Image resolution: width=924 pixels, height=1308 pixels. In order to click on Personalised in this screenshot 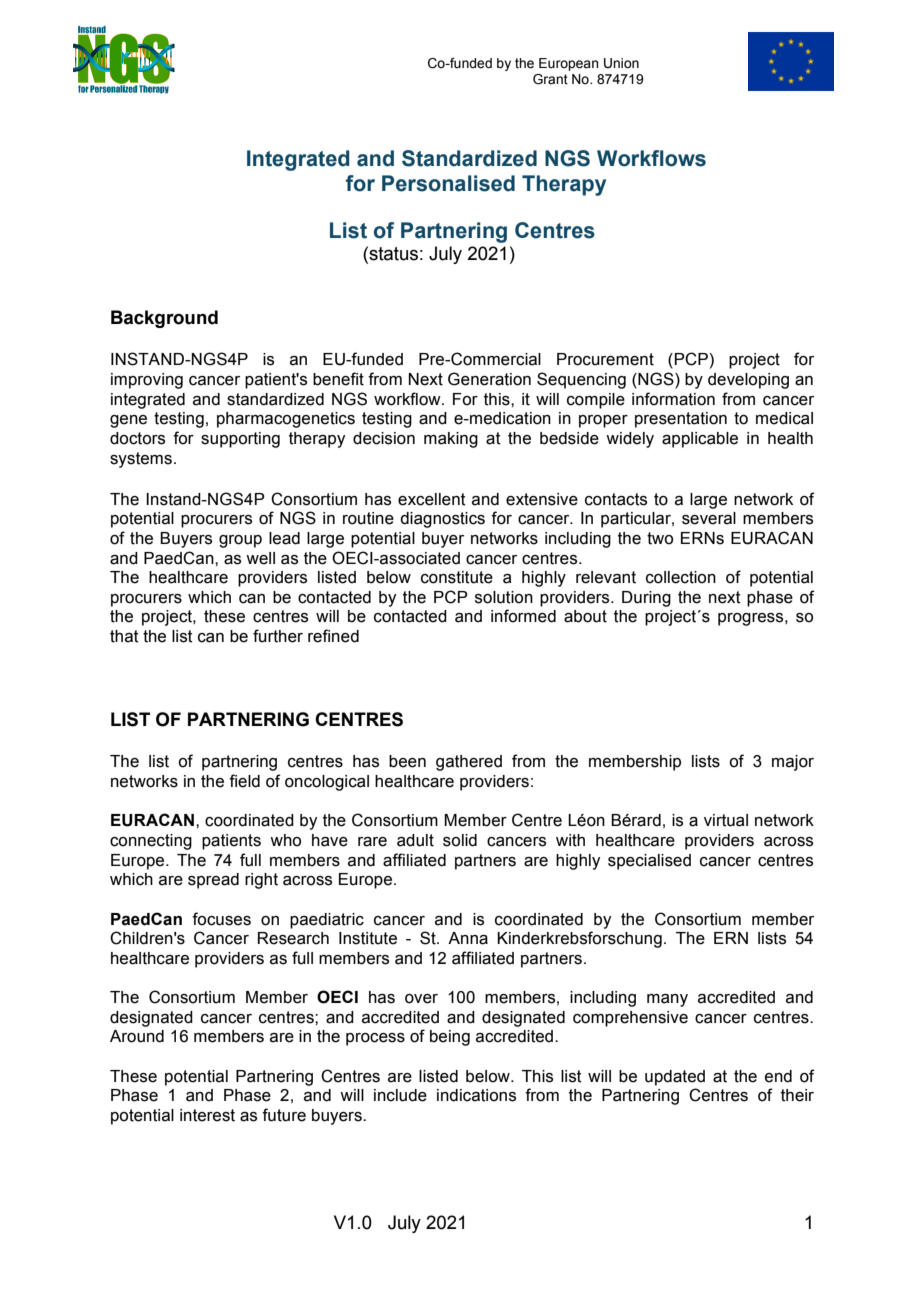, I will do `click(448, 183)`.
